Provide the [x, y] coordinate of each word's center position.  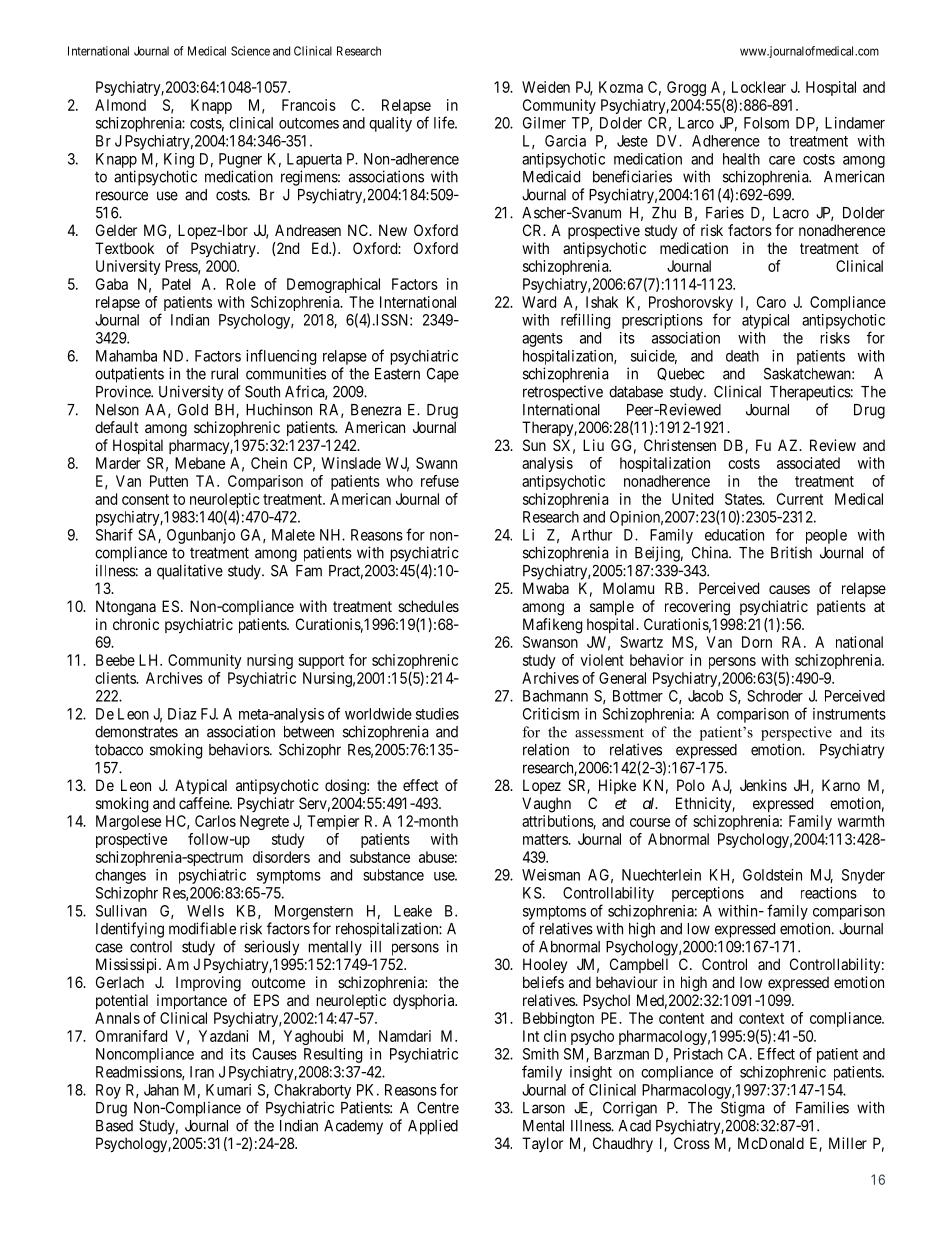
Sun [534, 445]
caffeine [205, 803]
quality [390, 124]
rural [224, 374]
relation [546, 749]
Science [250, 51]
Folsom [766, 123]
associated [808, 463]
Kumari [228, 1090]
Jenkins [763, 785]
